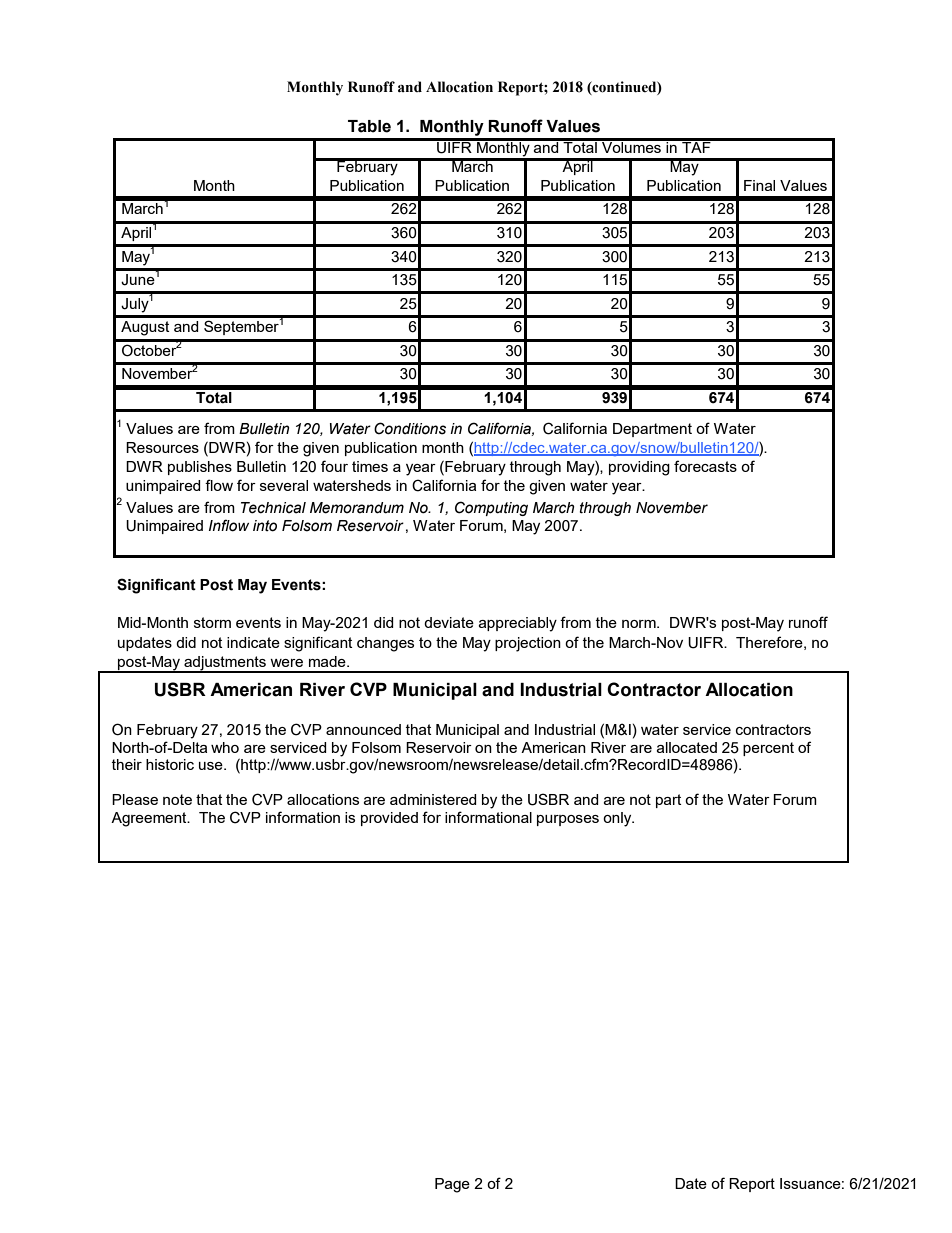 The image size is (952, 1233). Describe the element at coordinates (369, 126) in the screenshot. I see `Table` at that location.
